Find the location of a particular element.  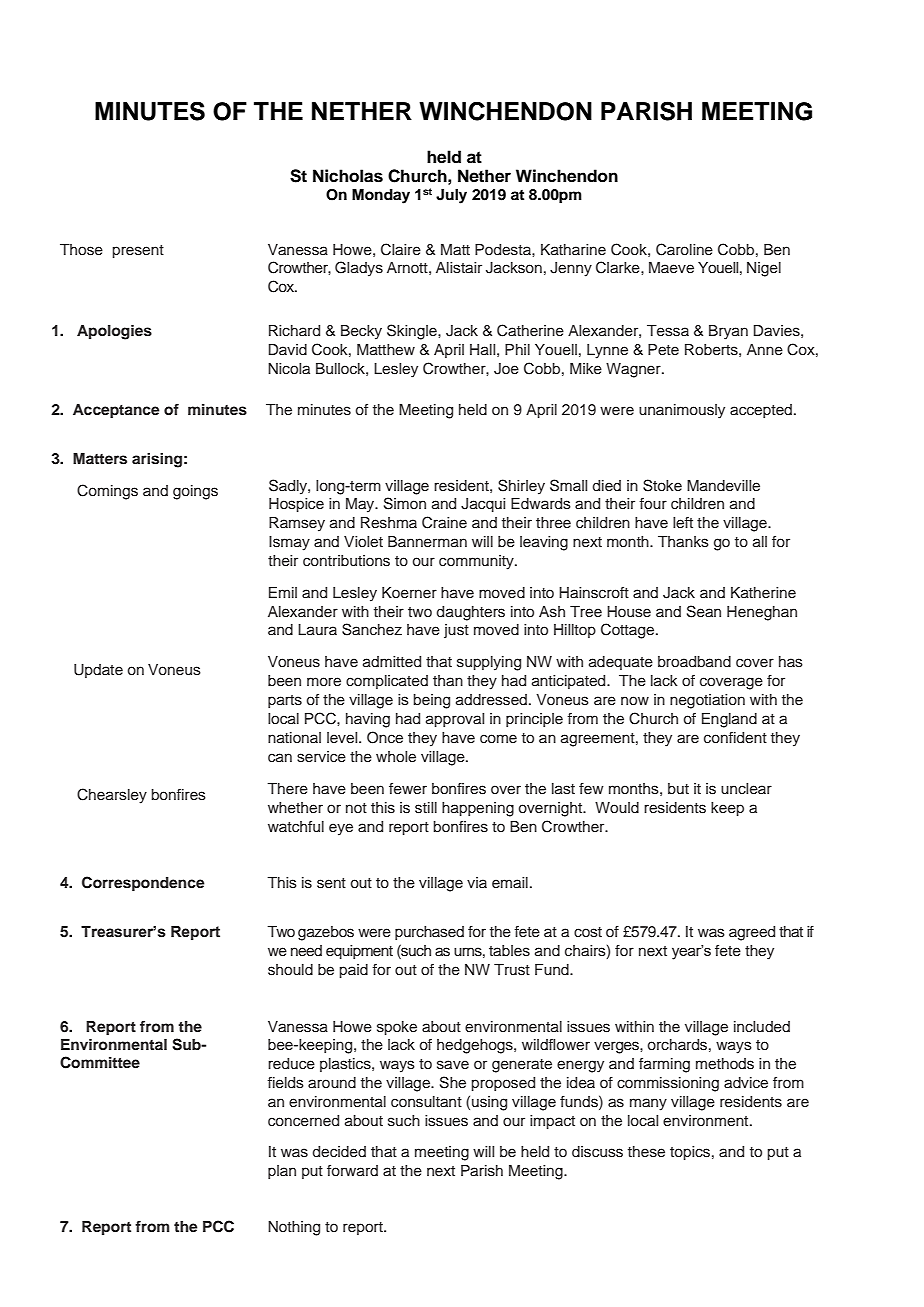

negotiation is located at coordinates (707, 701).
